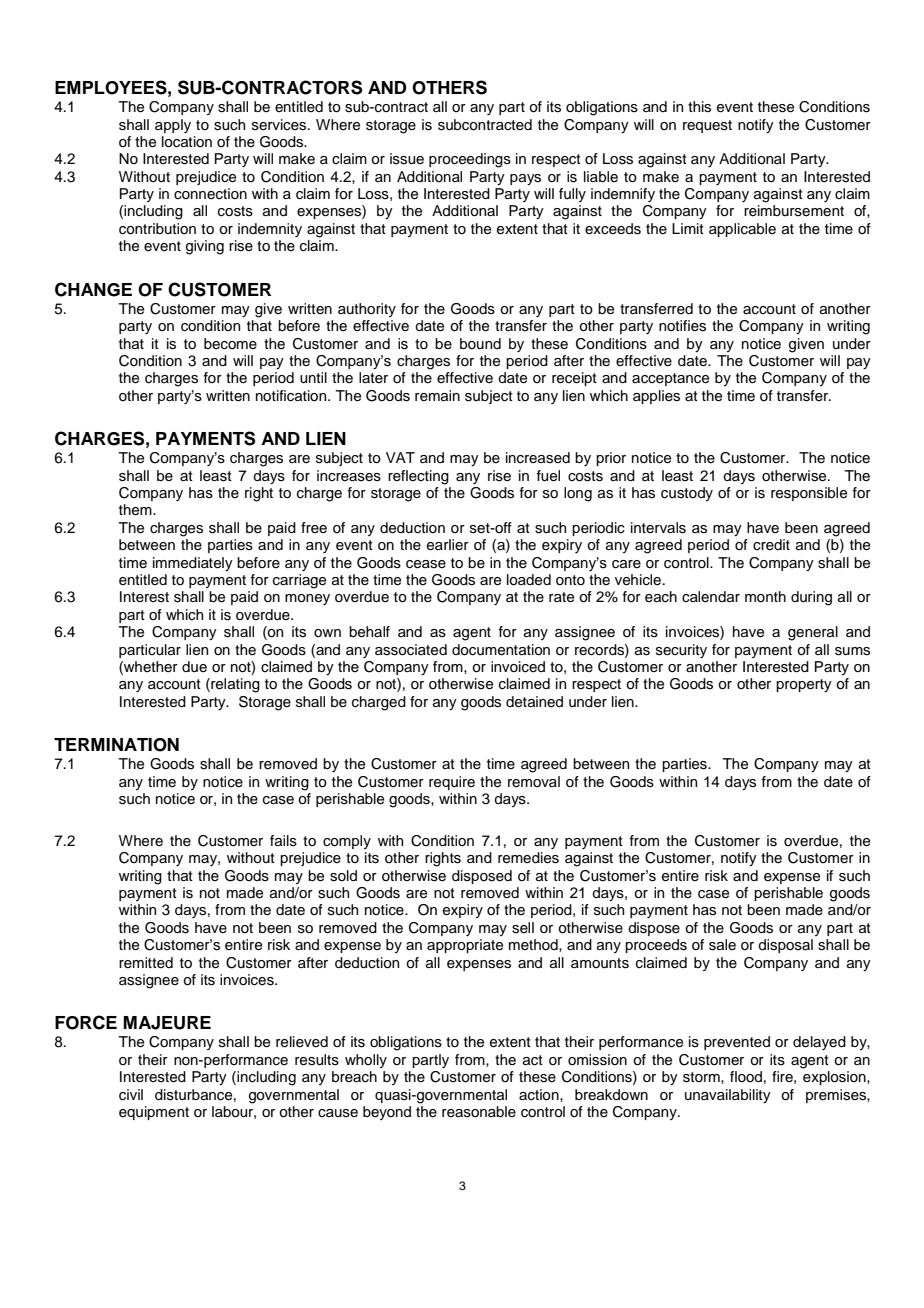 The height and width of the image is (1308, 924). I want to click on proceedings, so click(470, 160).
